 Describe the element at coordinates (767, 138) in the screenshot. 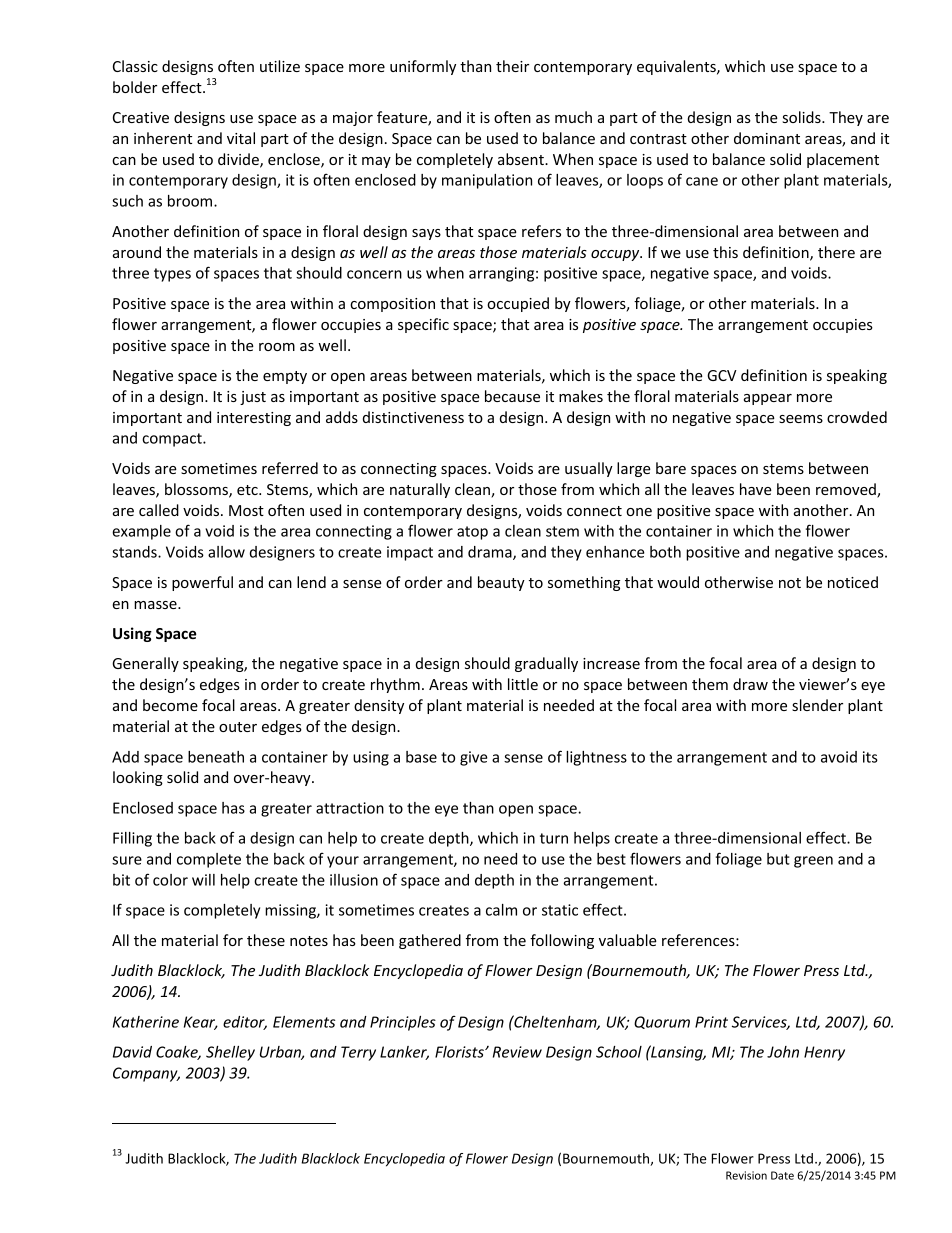

I see `dominant` at that location.
